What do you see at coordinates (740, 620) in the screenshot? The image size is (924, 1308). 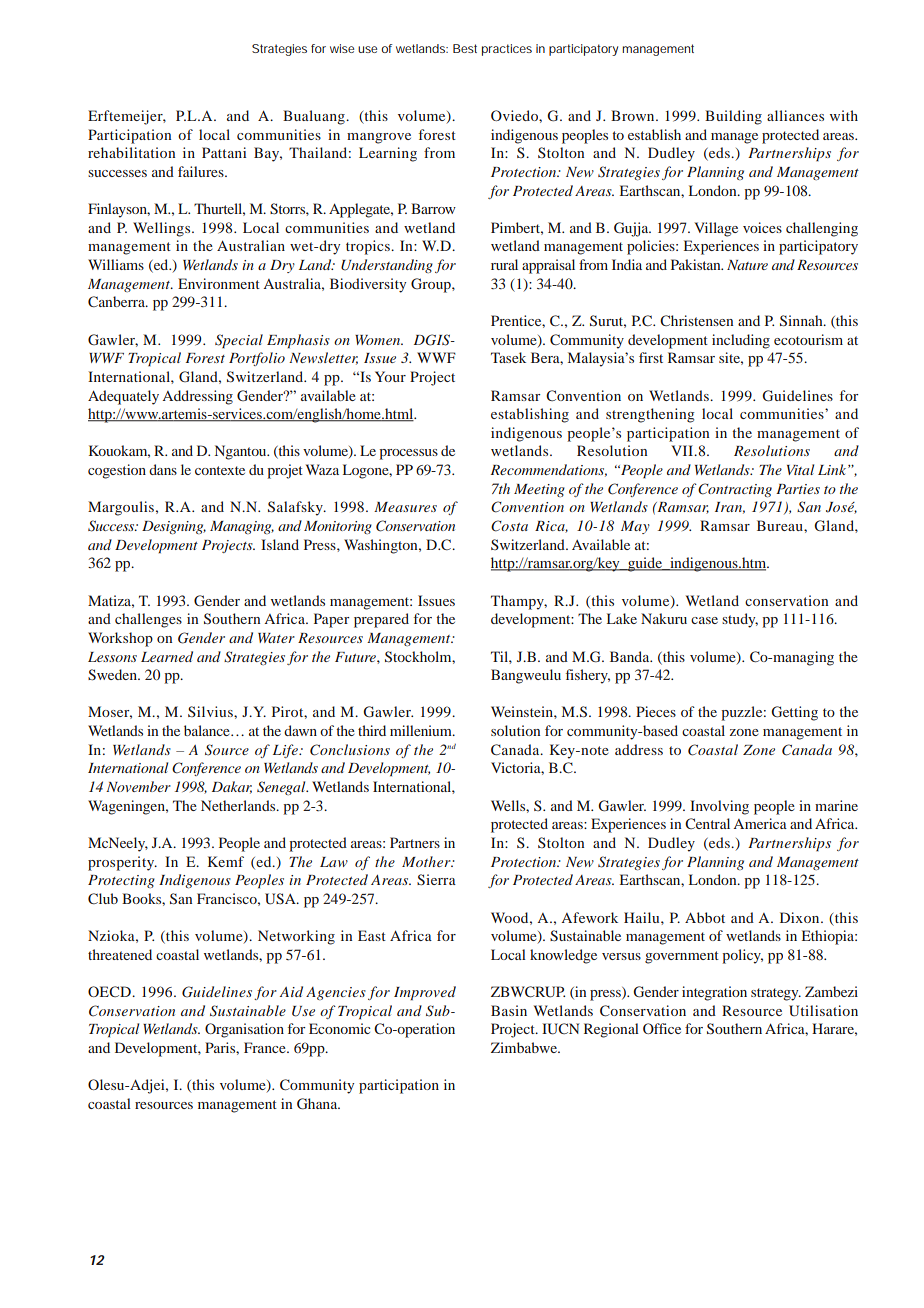 I see `study` at bounding box center [740, 620].
